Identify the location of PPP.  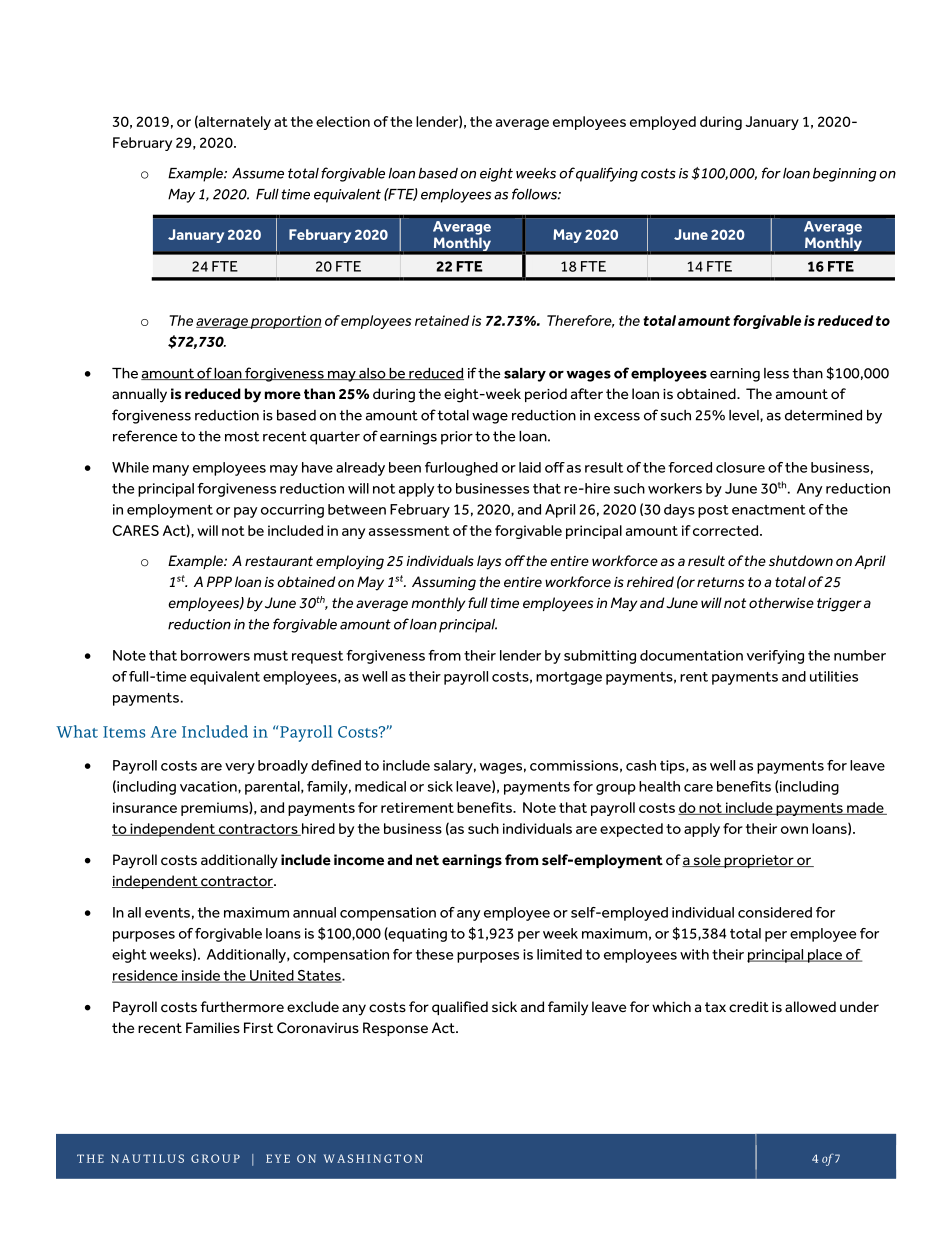
(219, 581).
